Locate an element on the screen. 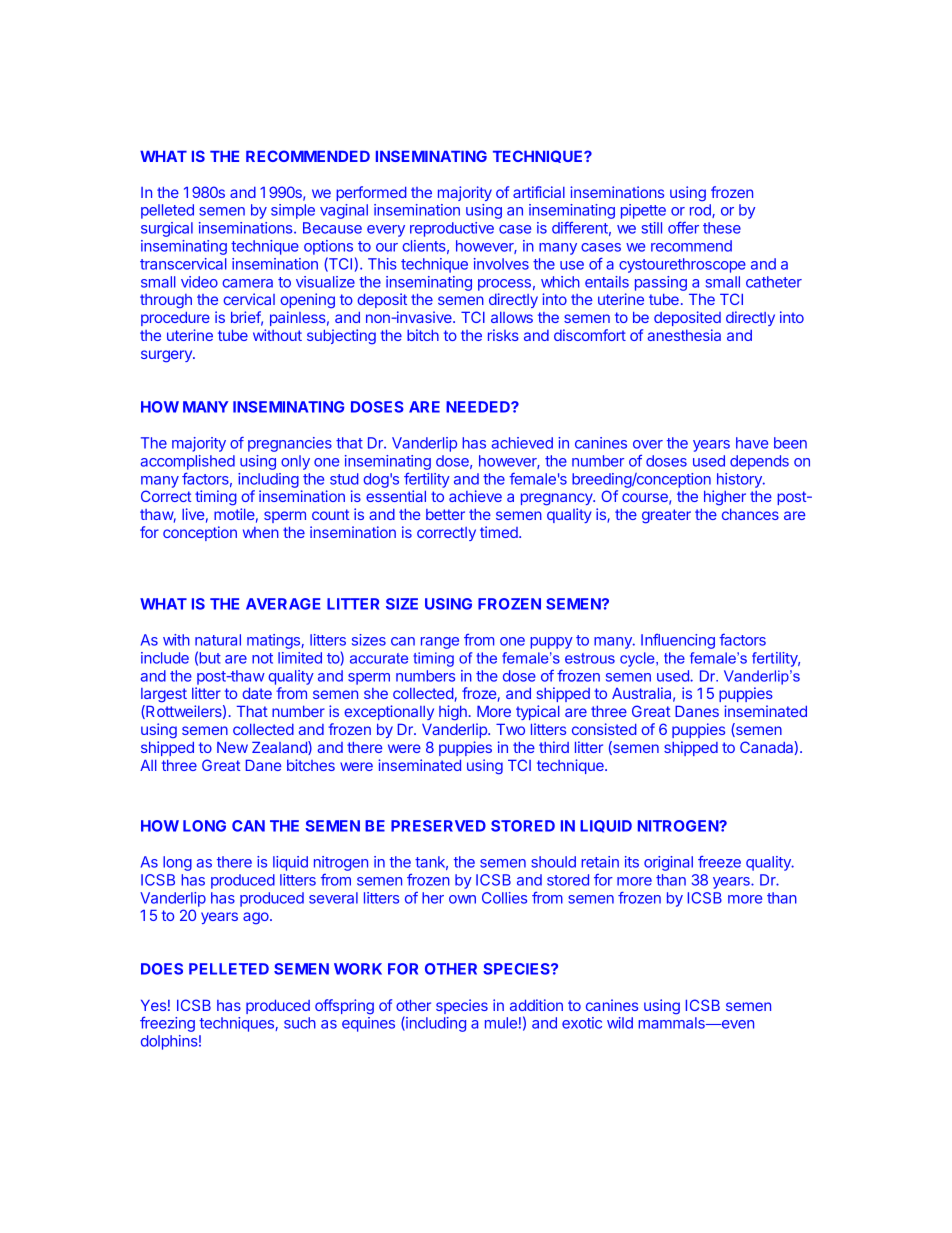 The height and width of the screenshot is (1233, 952). NEEDED is located at coordinates (479, 407).
